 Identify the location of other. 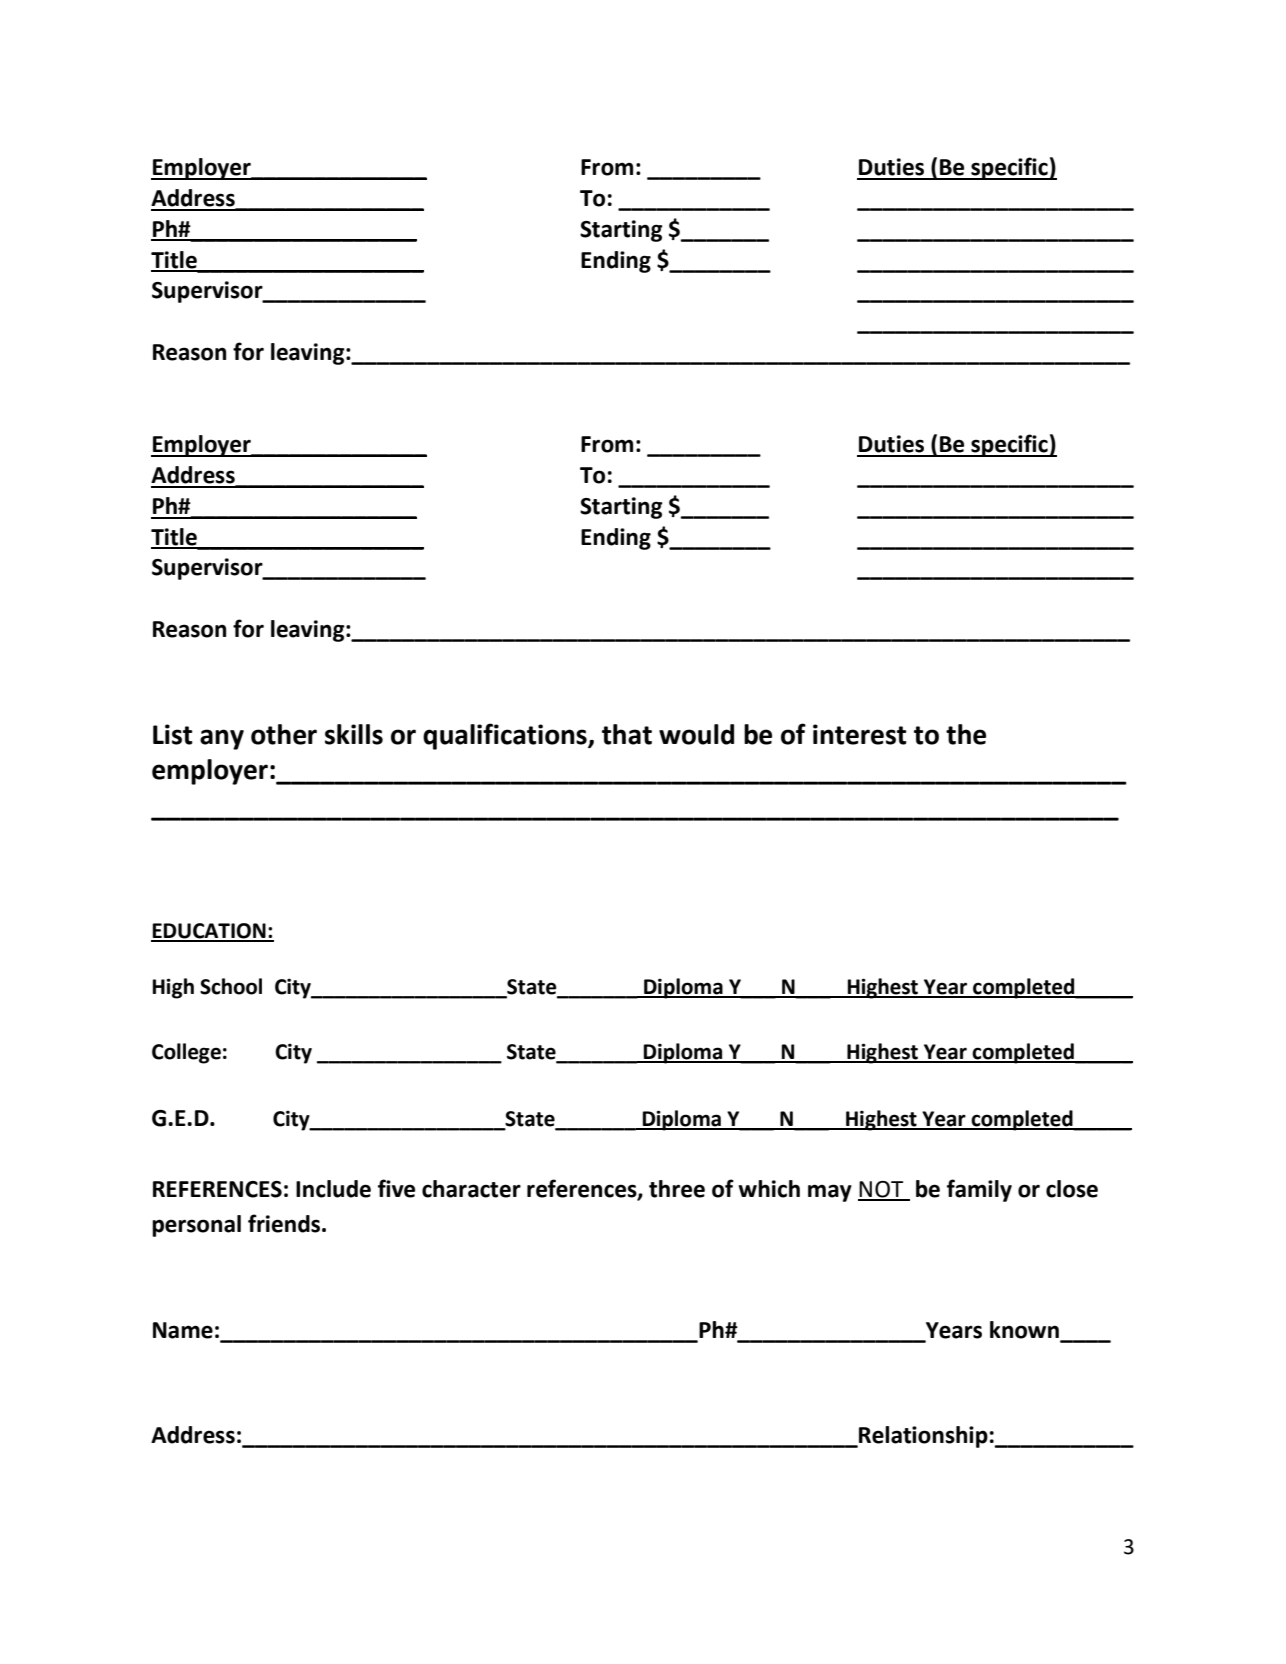
(284, 734).
